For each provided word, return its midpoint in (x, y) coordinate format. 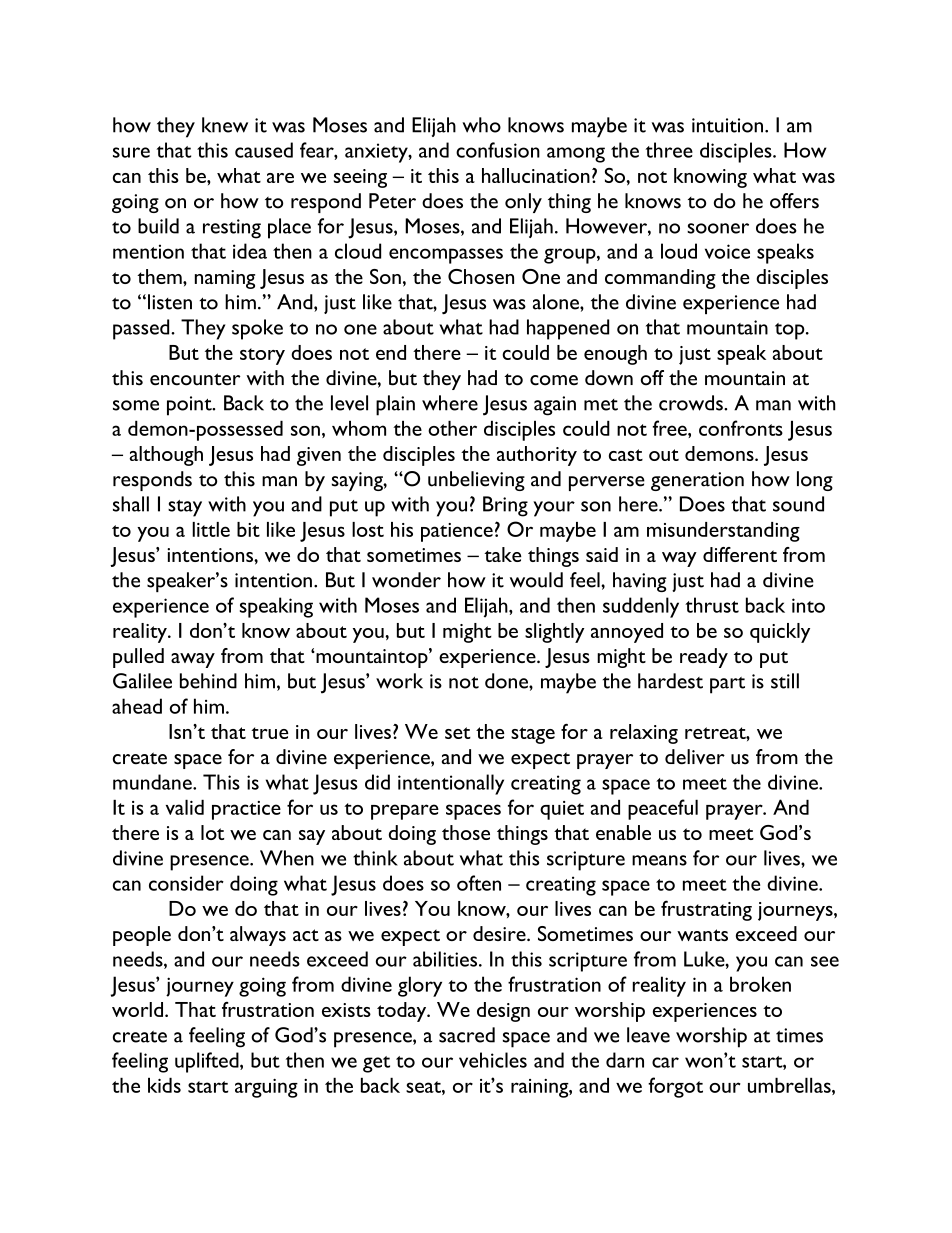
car (665, 1062)
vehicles (493, 1060)
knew (225, 125)
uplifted (208, 1062)
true (270, 733)
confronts (741, 428)
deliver (695, 757)
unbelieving (476, 481)
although (166, 456)
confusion (498, 150)
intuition (727, 125)
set (458, 733)
